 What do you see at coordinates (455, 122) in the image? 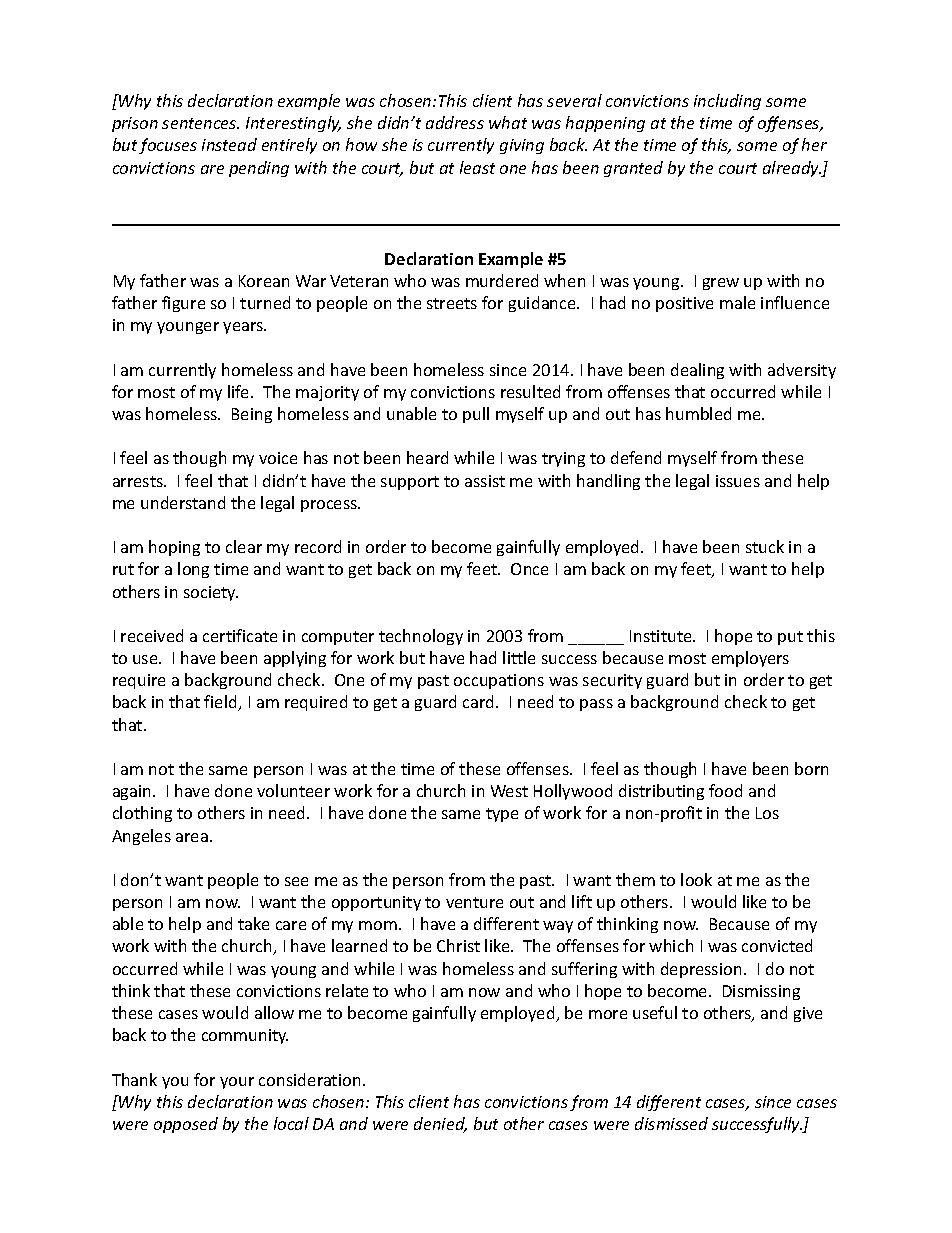
I see `address` at bounding box center [455, 122].
